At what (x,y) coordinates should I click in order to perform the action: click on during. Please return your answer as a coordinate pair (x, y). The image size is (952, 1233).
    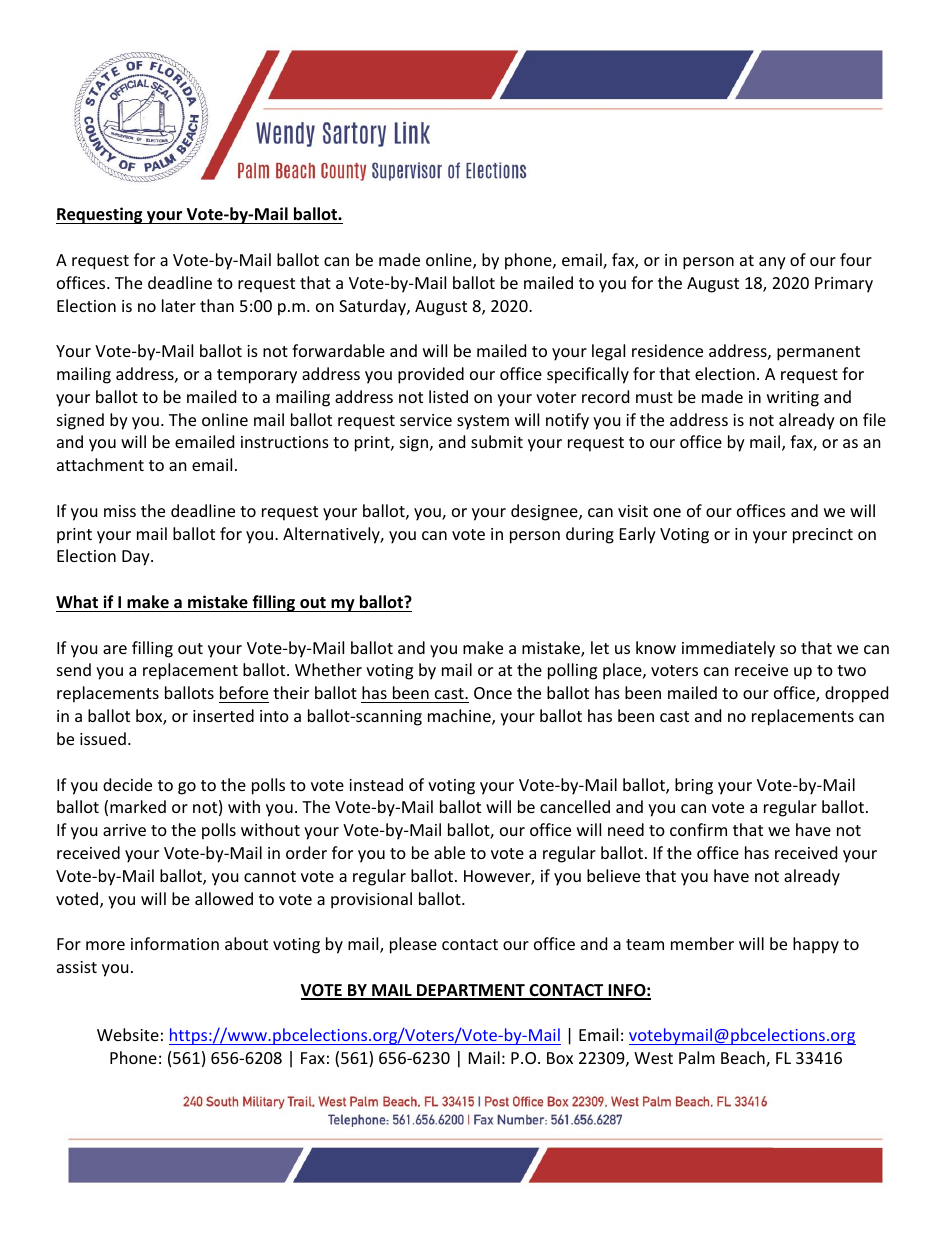
    Looking at the image, I should click on (590, 535).
